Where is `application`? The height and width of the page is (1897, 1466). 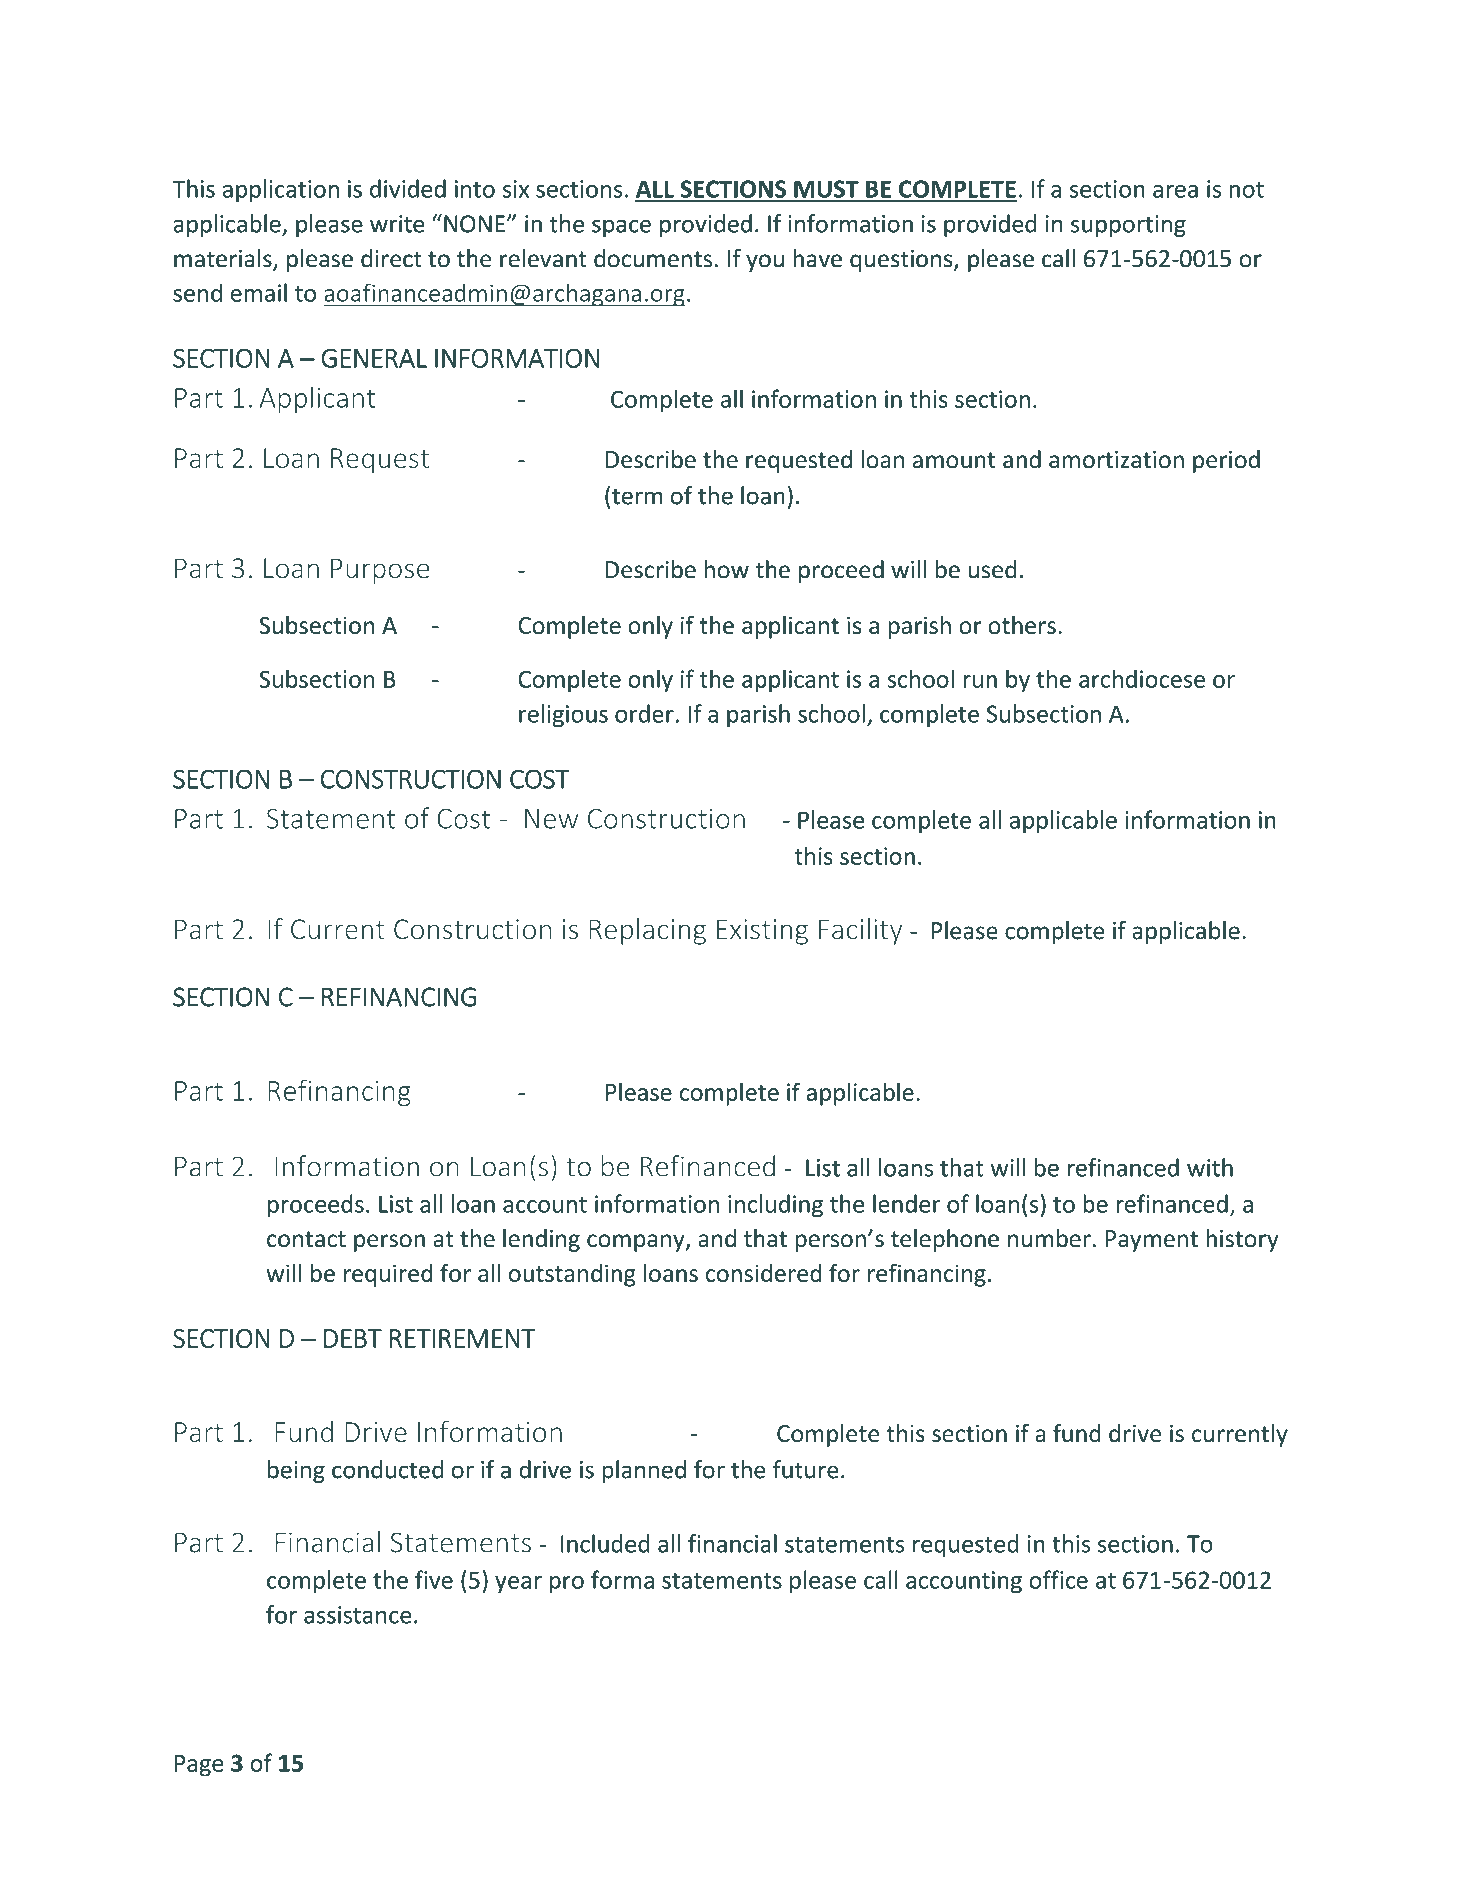
application is located at coordinates (281, 190).
